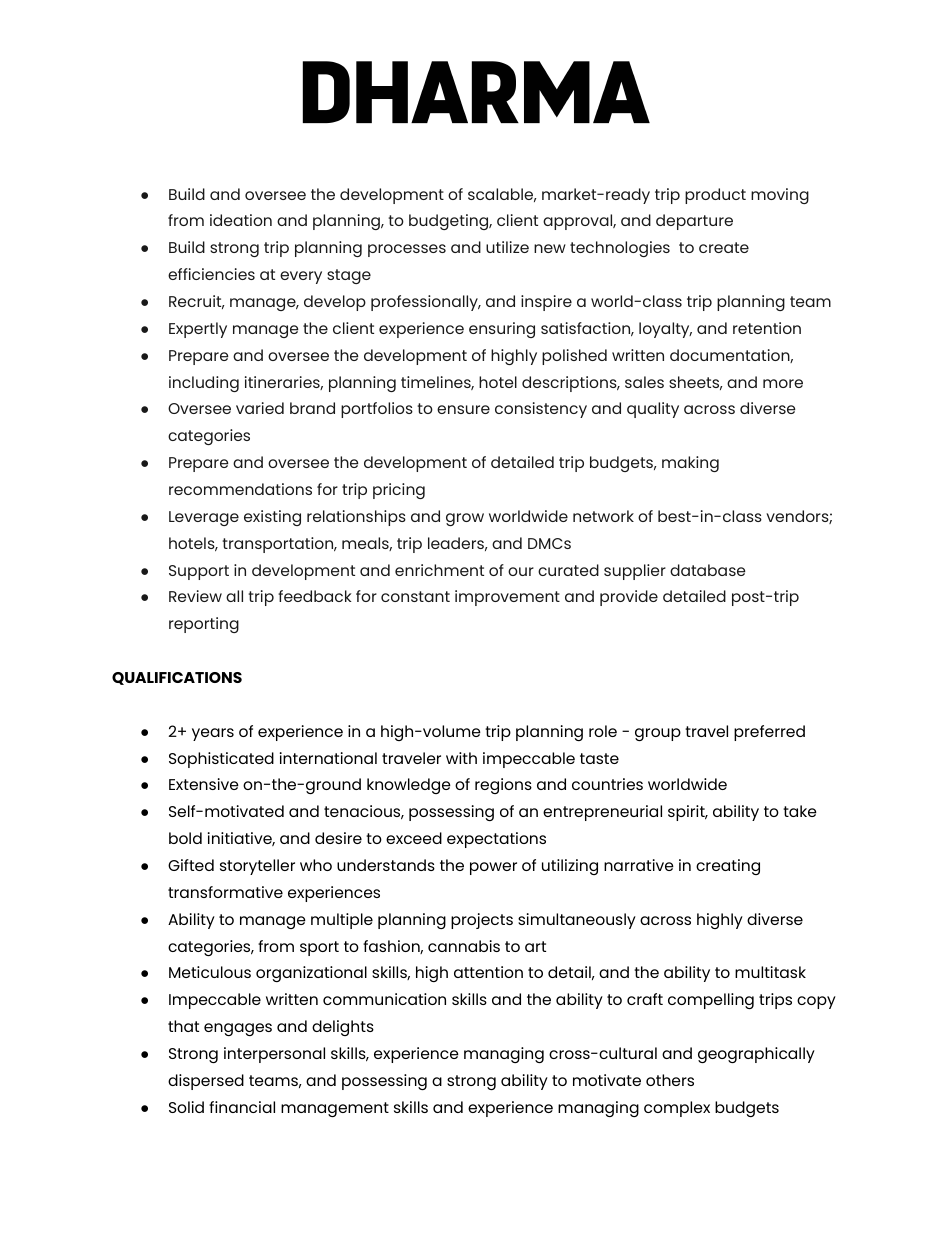  I want to click on reporting, so click(204, 625).
